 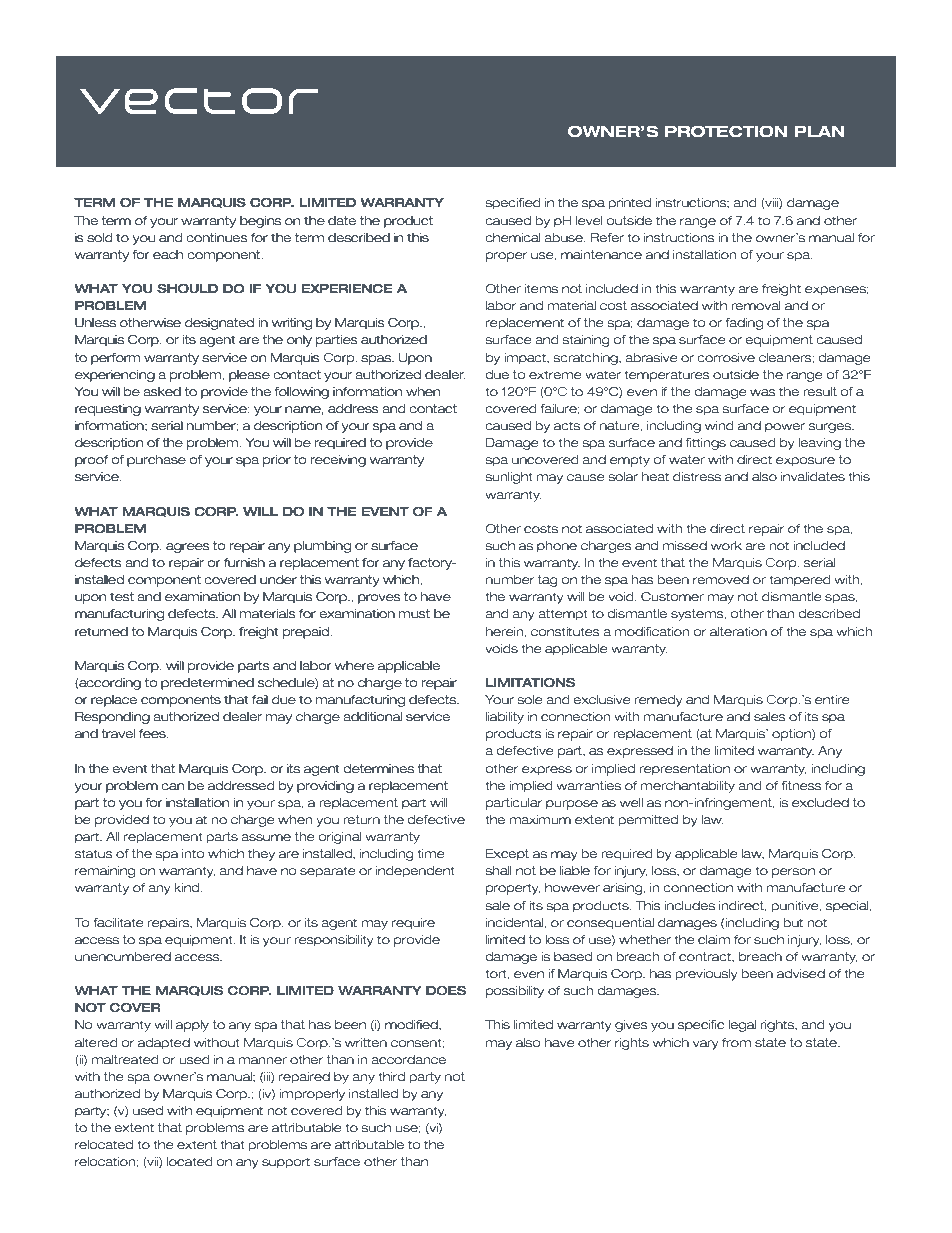 What do you see at coordinates (498, 870) in the screenshot?
I see `shall` at bounding box center [498, 870].
